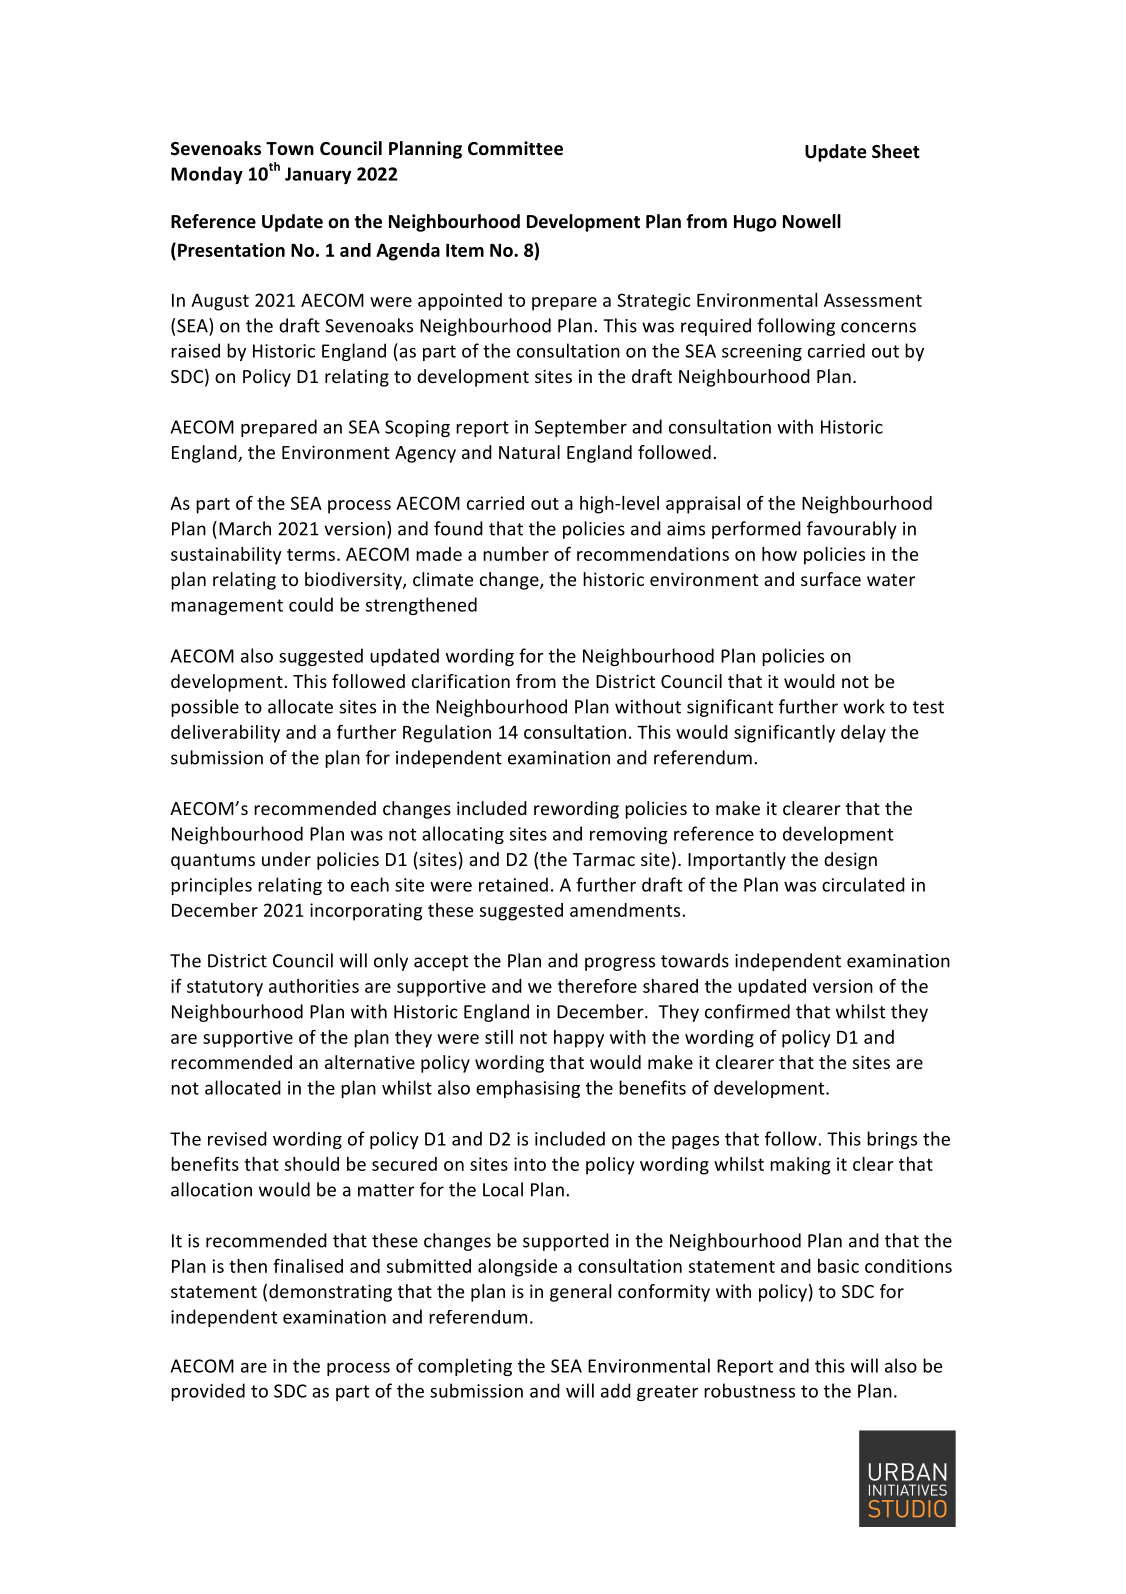  What do you see at coordinates (863, 734) in the screenshot?
I see `delay` at bounding box center [863, 734].
